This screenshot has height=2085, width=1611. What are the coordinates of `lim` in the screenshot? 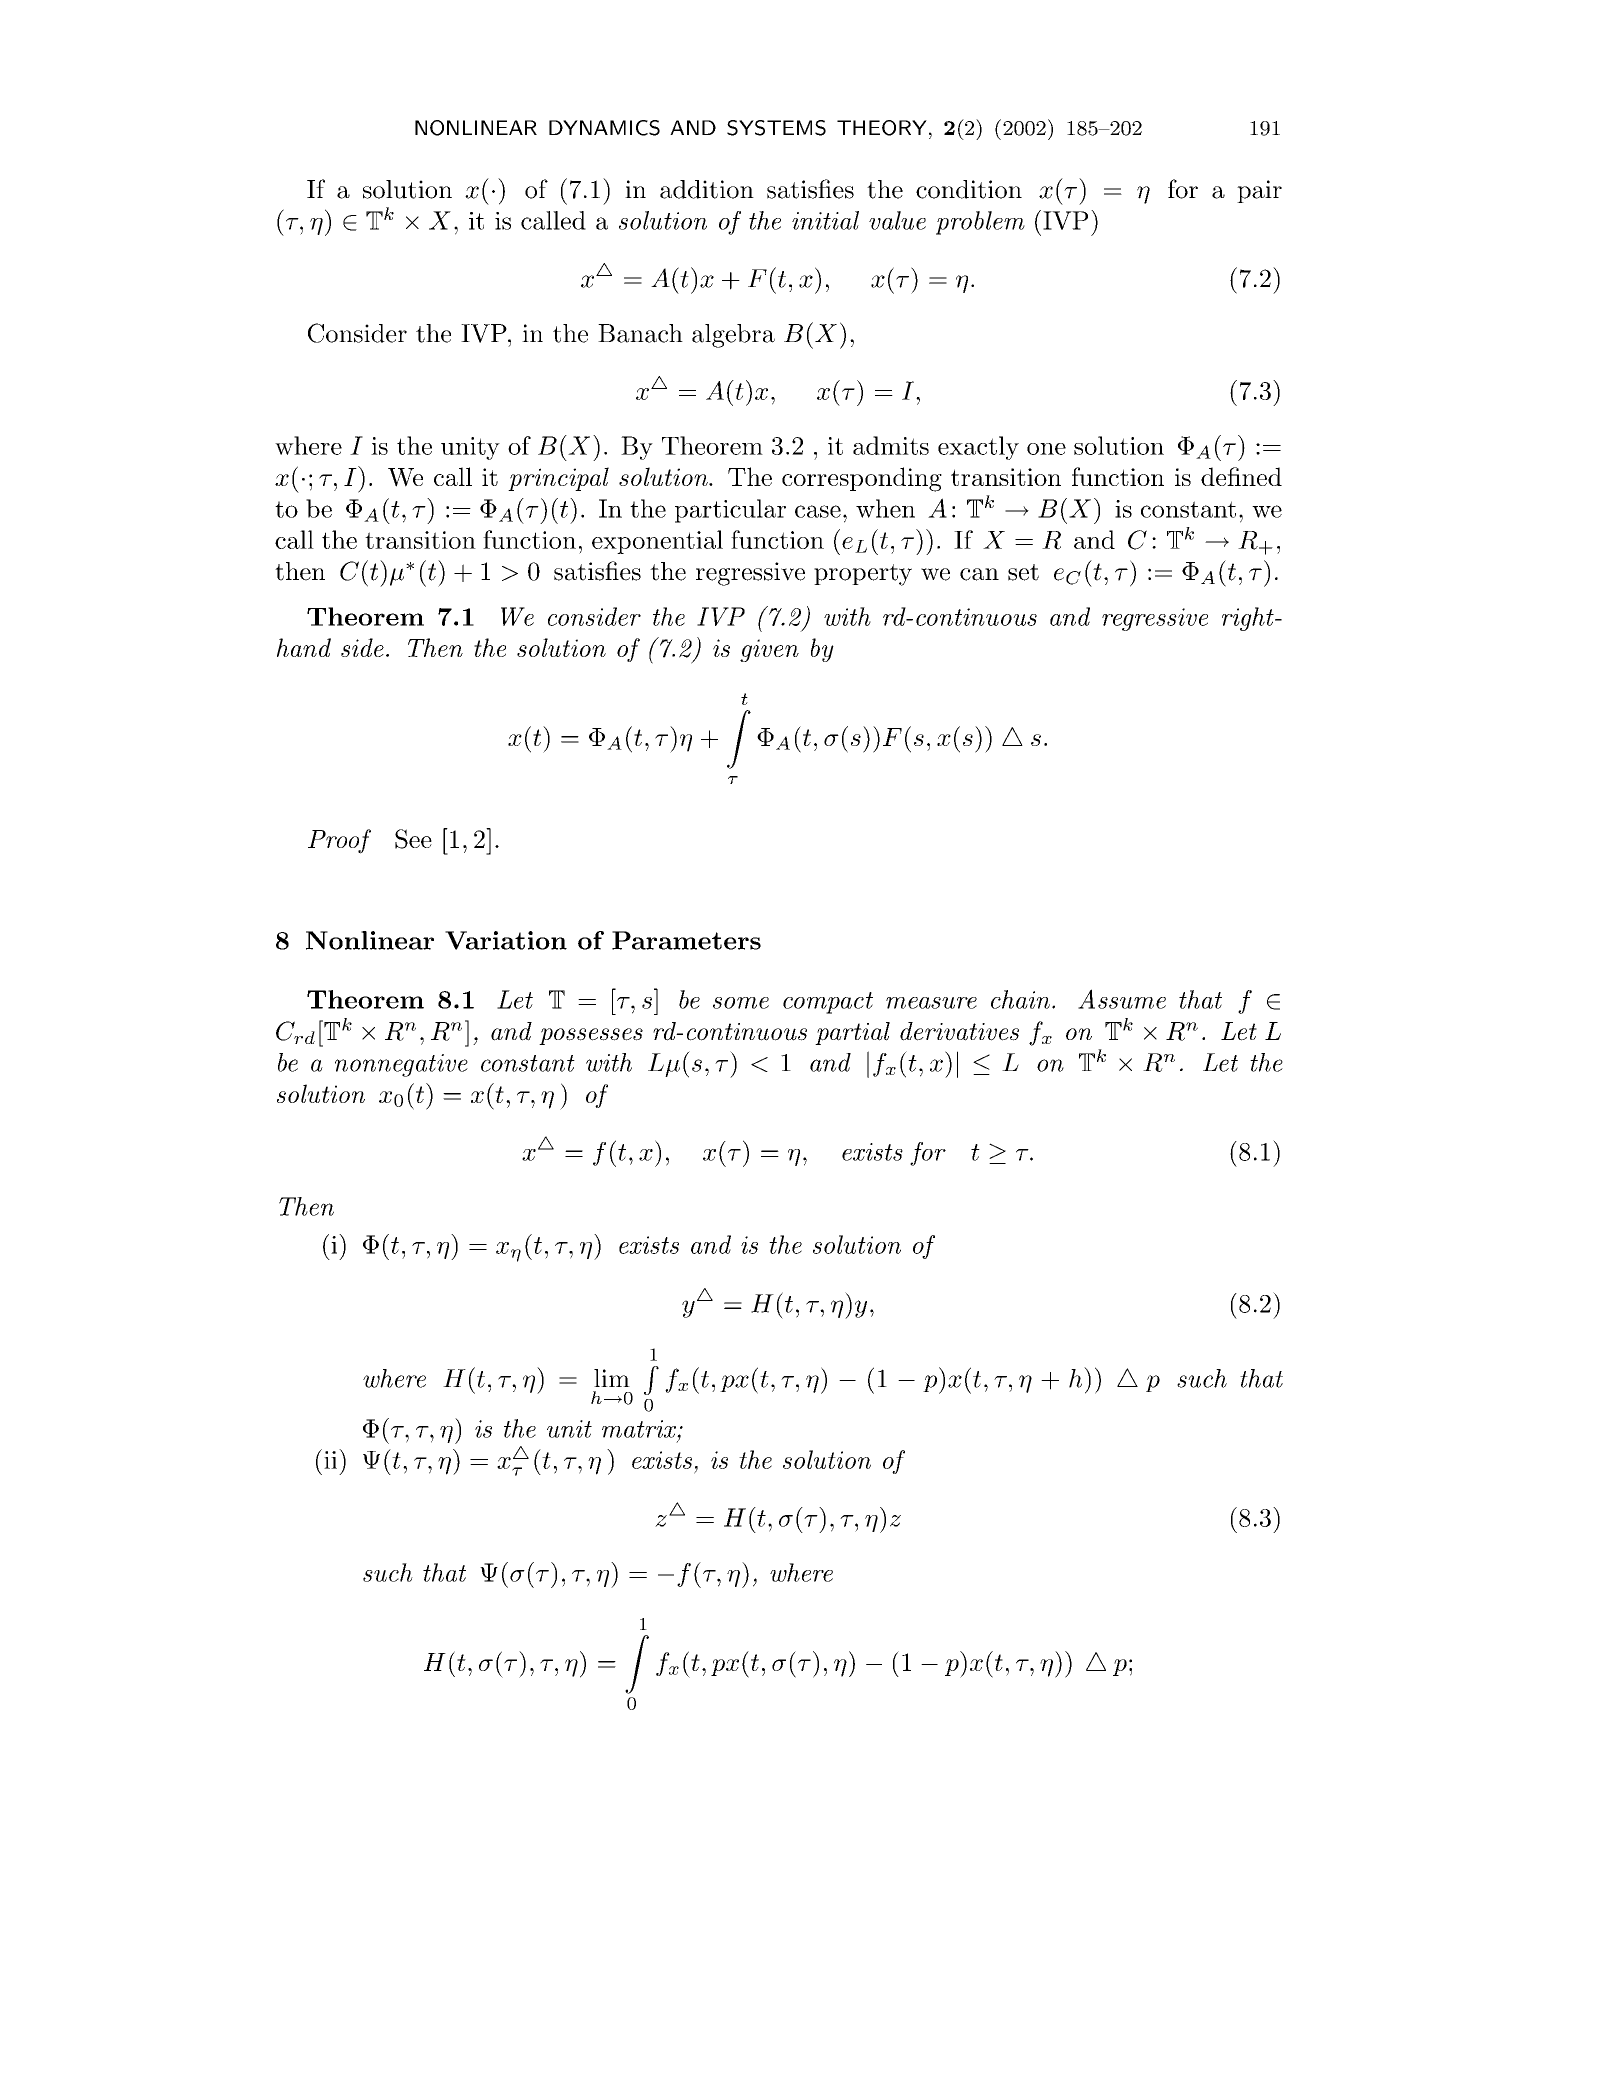 It's located at (612, 1378).
